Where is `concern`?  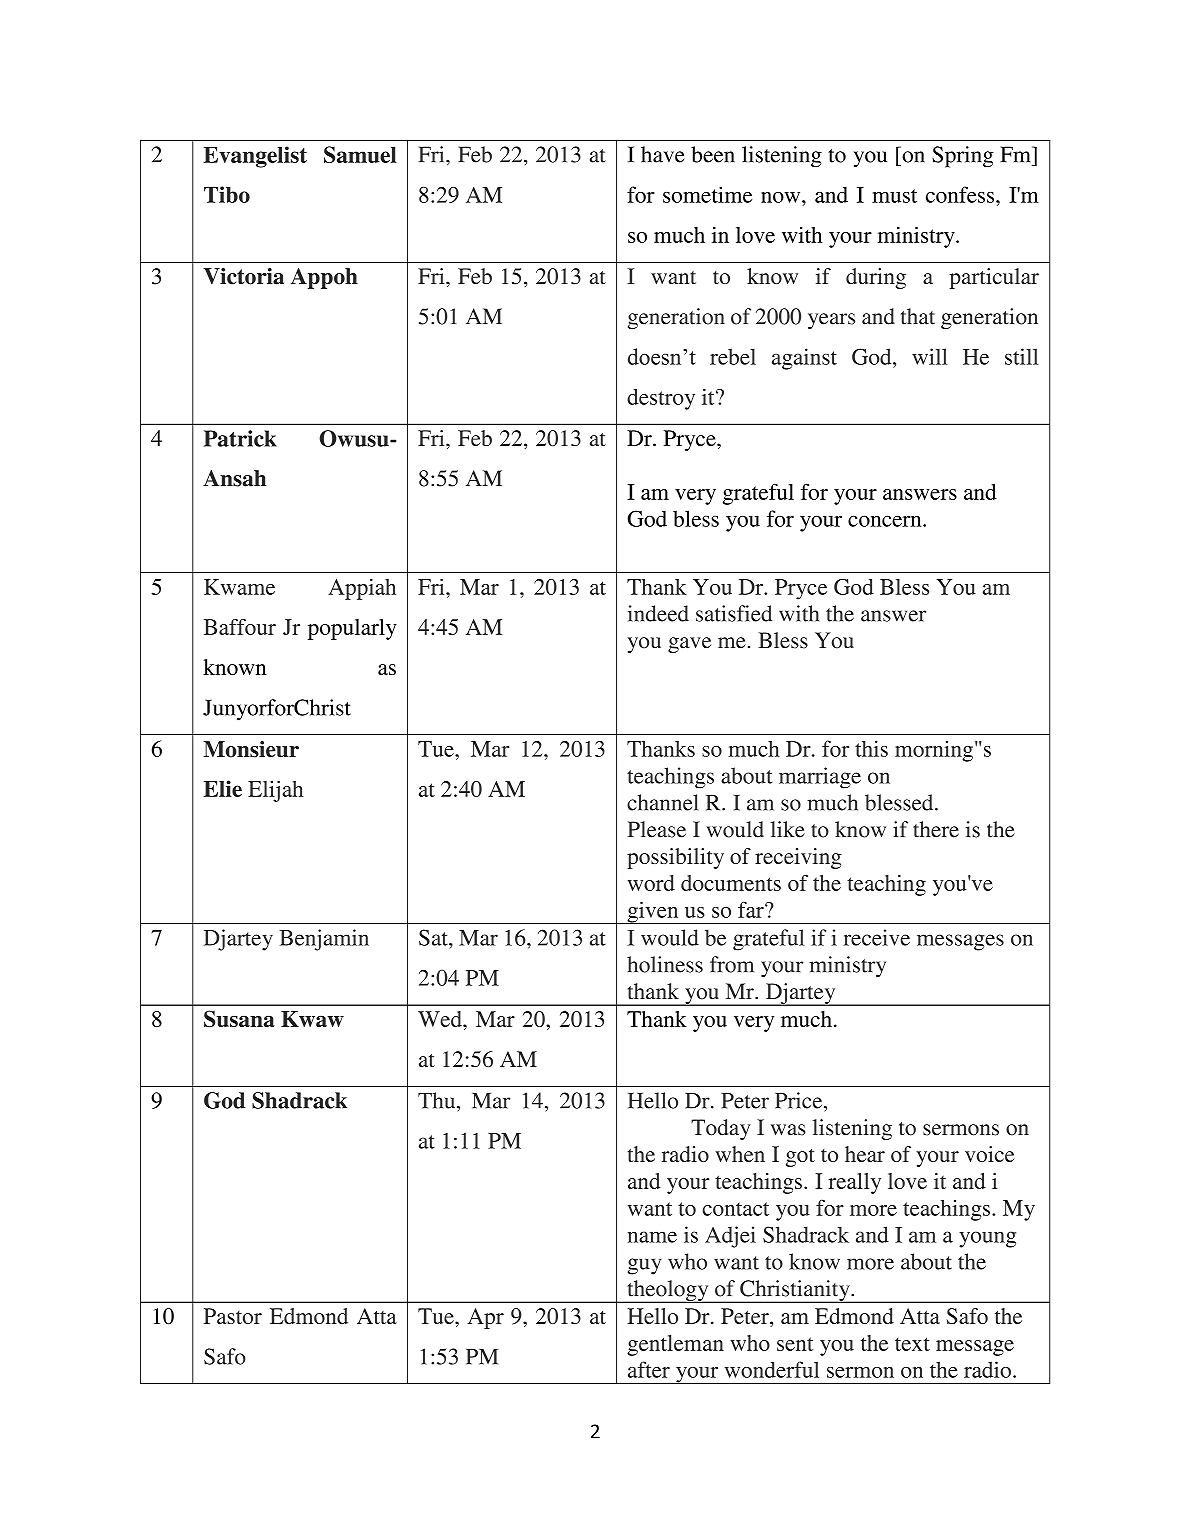 concern is located at coordinates (886, 521).
